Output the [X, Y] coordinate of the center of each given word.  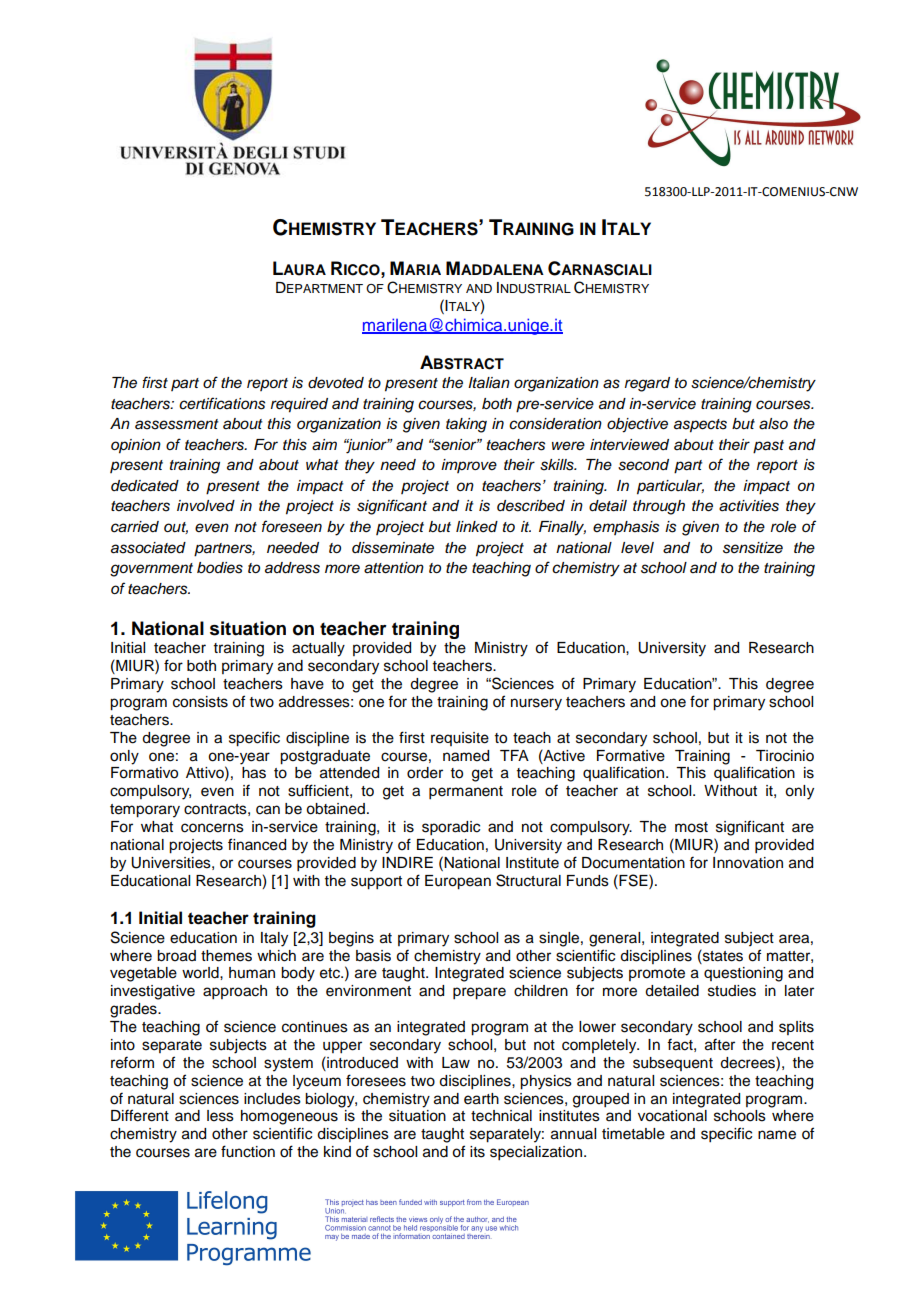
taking [466, 425]
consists [200, 702]
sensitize [753, 548]
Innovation [748, 863]
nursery [536, 704]
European [458, 882]
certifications [222, 403]
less [220, 1116]
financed [257, 844]
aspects [700, 426]
